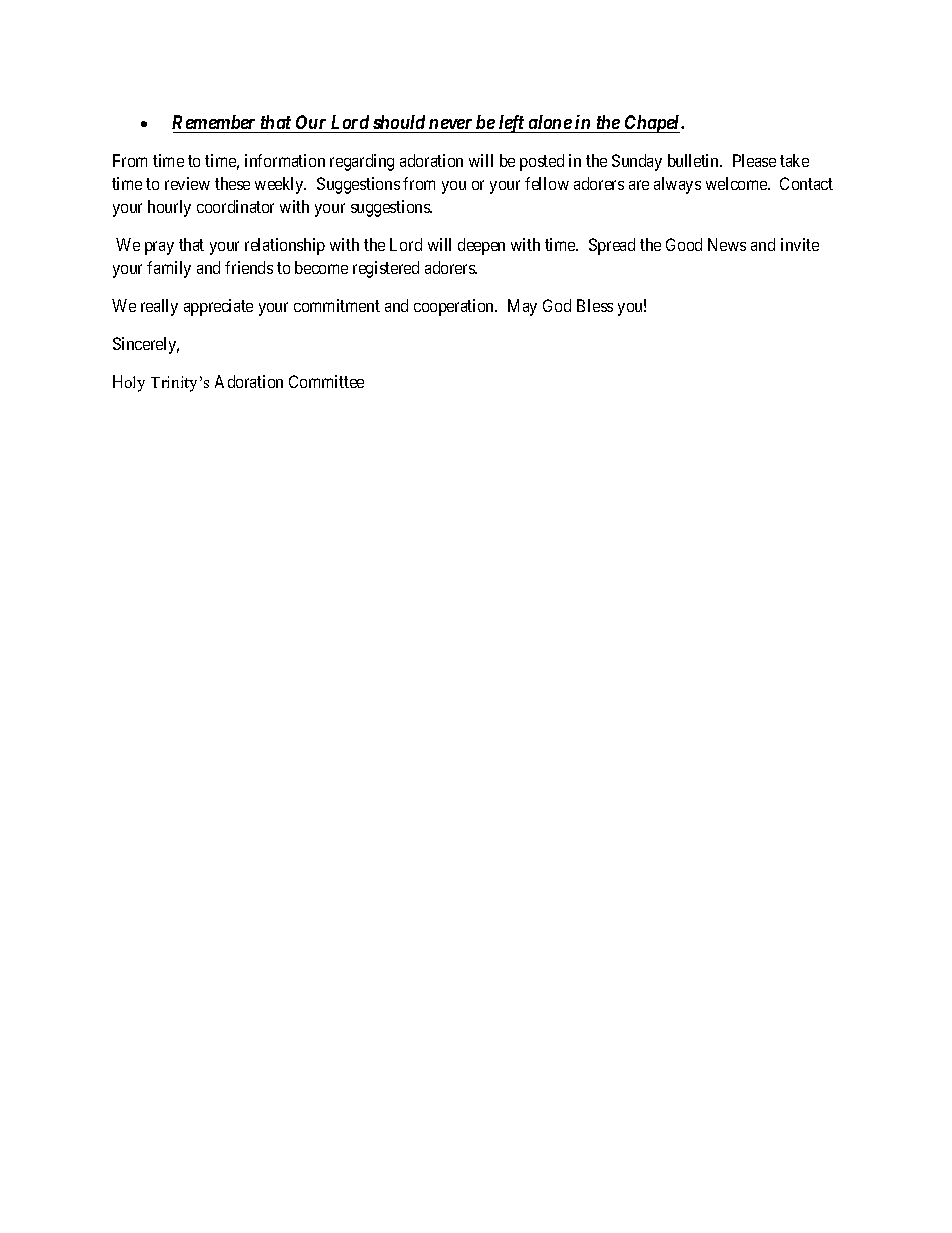 The width and height of the document is (952, 1233). What do you see at coordinates (159, 248) in the document?
I see `pray` at bounding box center [159, 248].
